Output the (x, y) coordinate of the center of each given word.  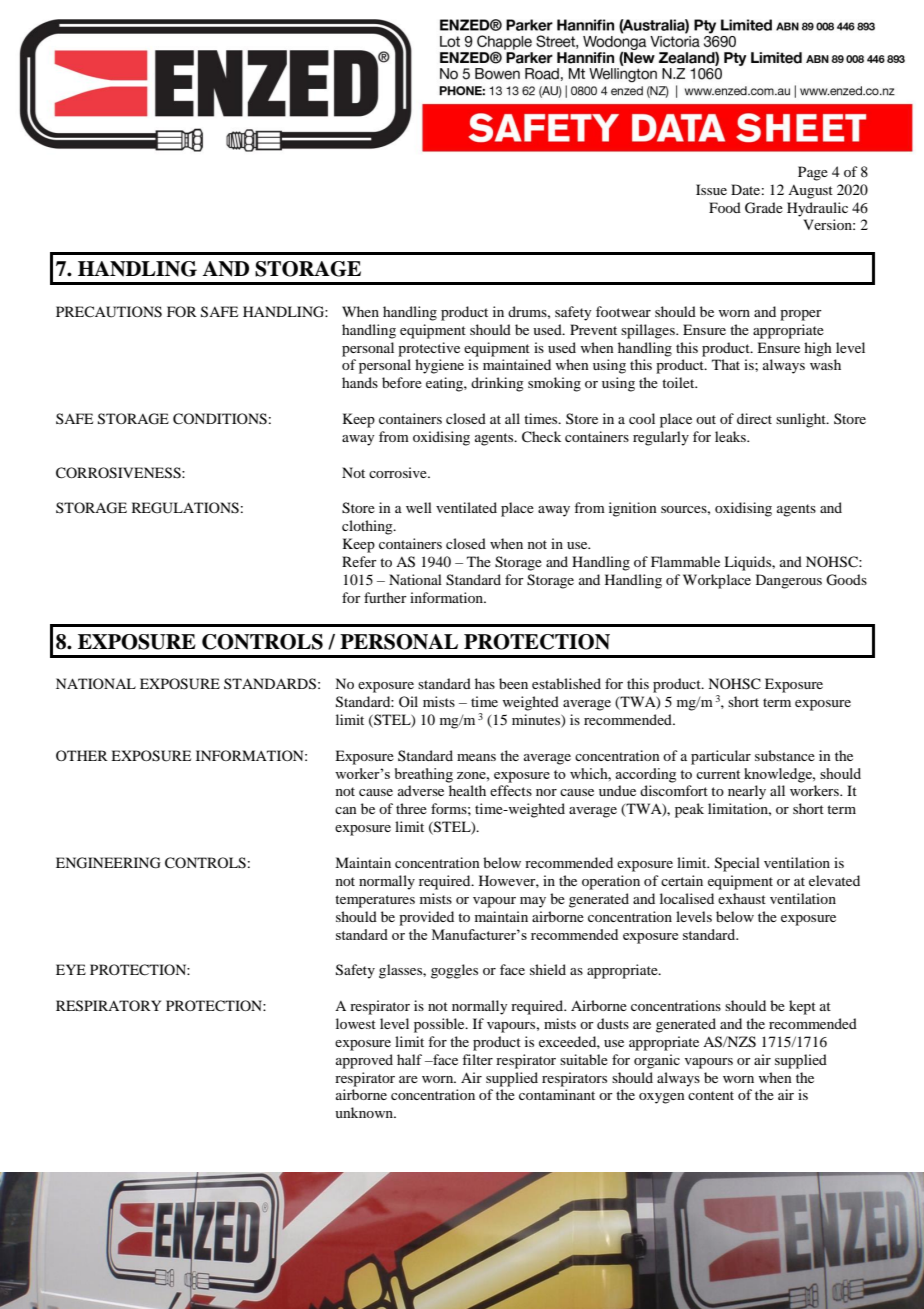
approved (364, 1061)
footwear (623, 311)
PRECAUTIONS (109, 312)
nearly (747, 792)
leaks (731, 436)
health (467, 790)
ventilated (466, 507)
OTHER (82, 755)
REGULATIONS (185, 508)
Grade (764, 208)
